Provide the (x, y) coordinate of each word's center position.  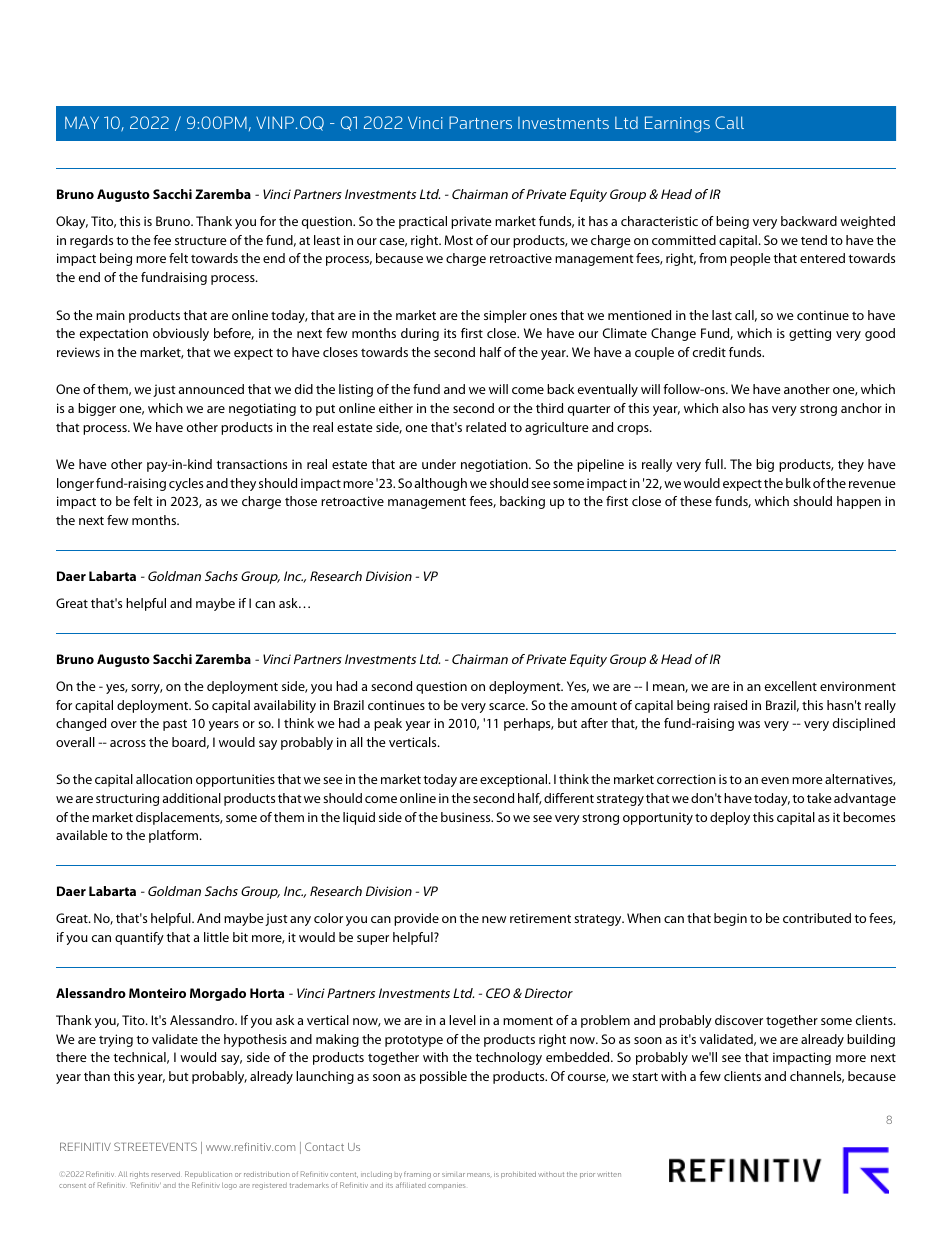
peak (388, 724)
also (733, 408)
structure (201, 241)
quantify (139, 938)
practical (423, 222)
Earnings (677, 124)
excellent (791, 686)
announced (211, 389)
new (494, 919)
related (486, 427)
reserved (166, 1174)
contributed (817, 918)
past (175, 725)
